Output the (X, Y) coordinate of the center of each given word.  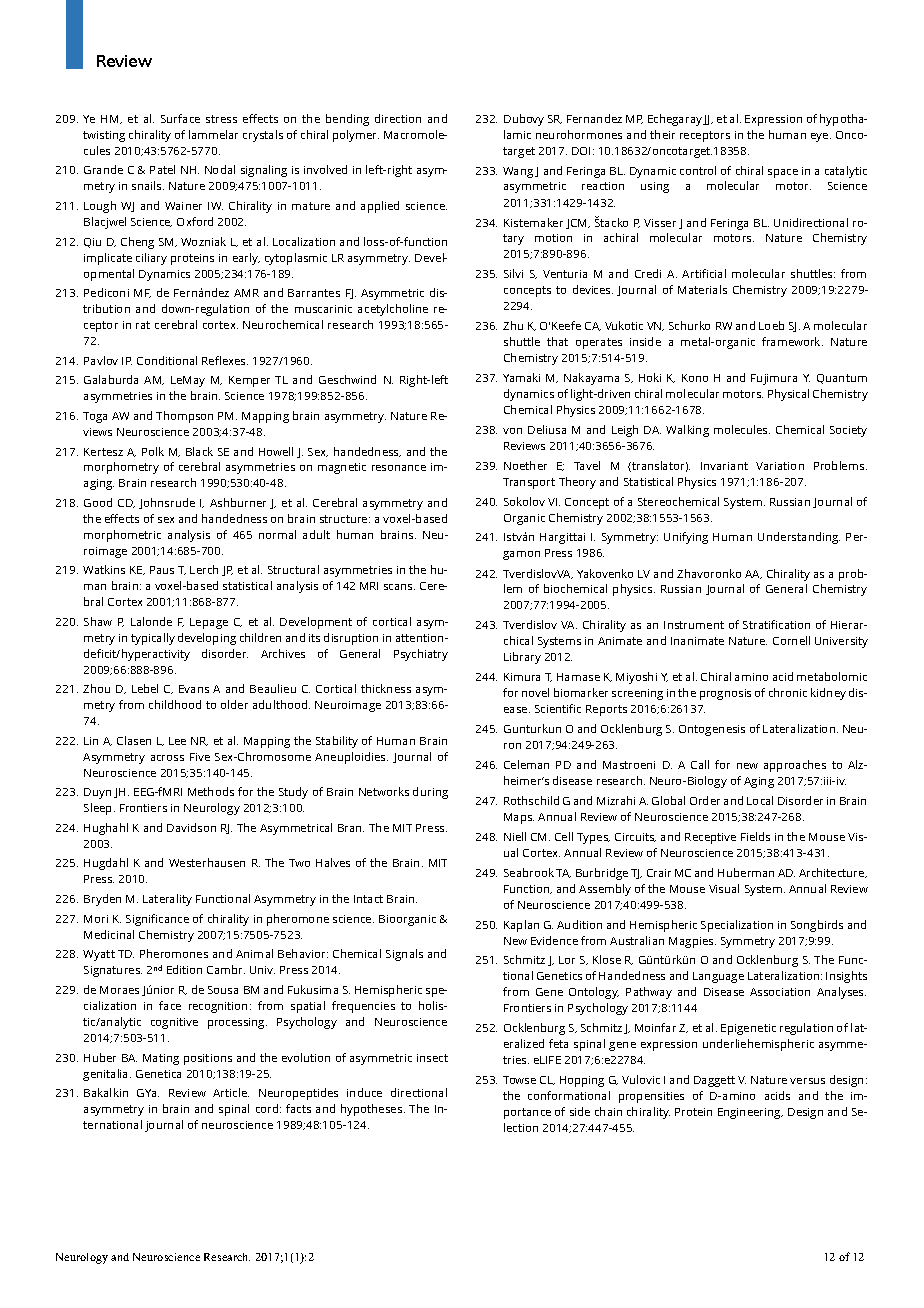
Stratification (776, 624)
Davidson (191, 827)
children (260, 637)
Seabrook (529, 872)
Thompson (184, 417)
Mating (161, 1059)
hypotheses (373, 1110)
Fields (755, 836)
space (783, 173)
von (512, 431)
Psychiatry (421, 655)
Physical (788, 395)
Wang (518, 172)
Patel (162, 169)
